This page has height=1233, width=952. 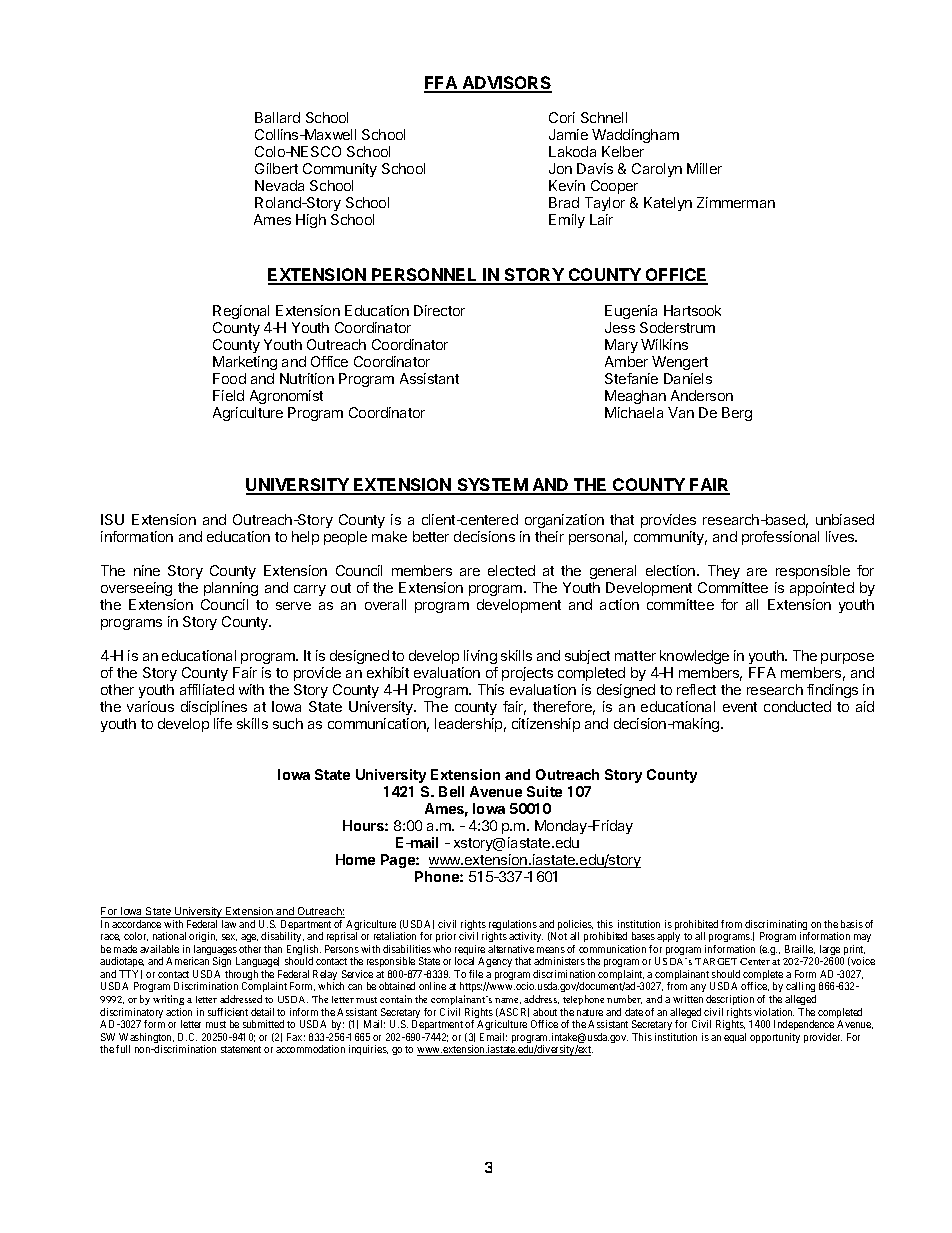 I want to click on Miller, so click(x=704, y=168).
